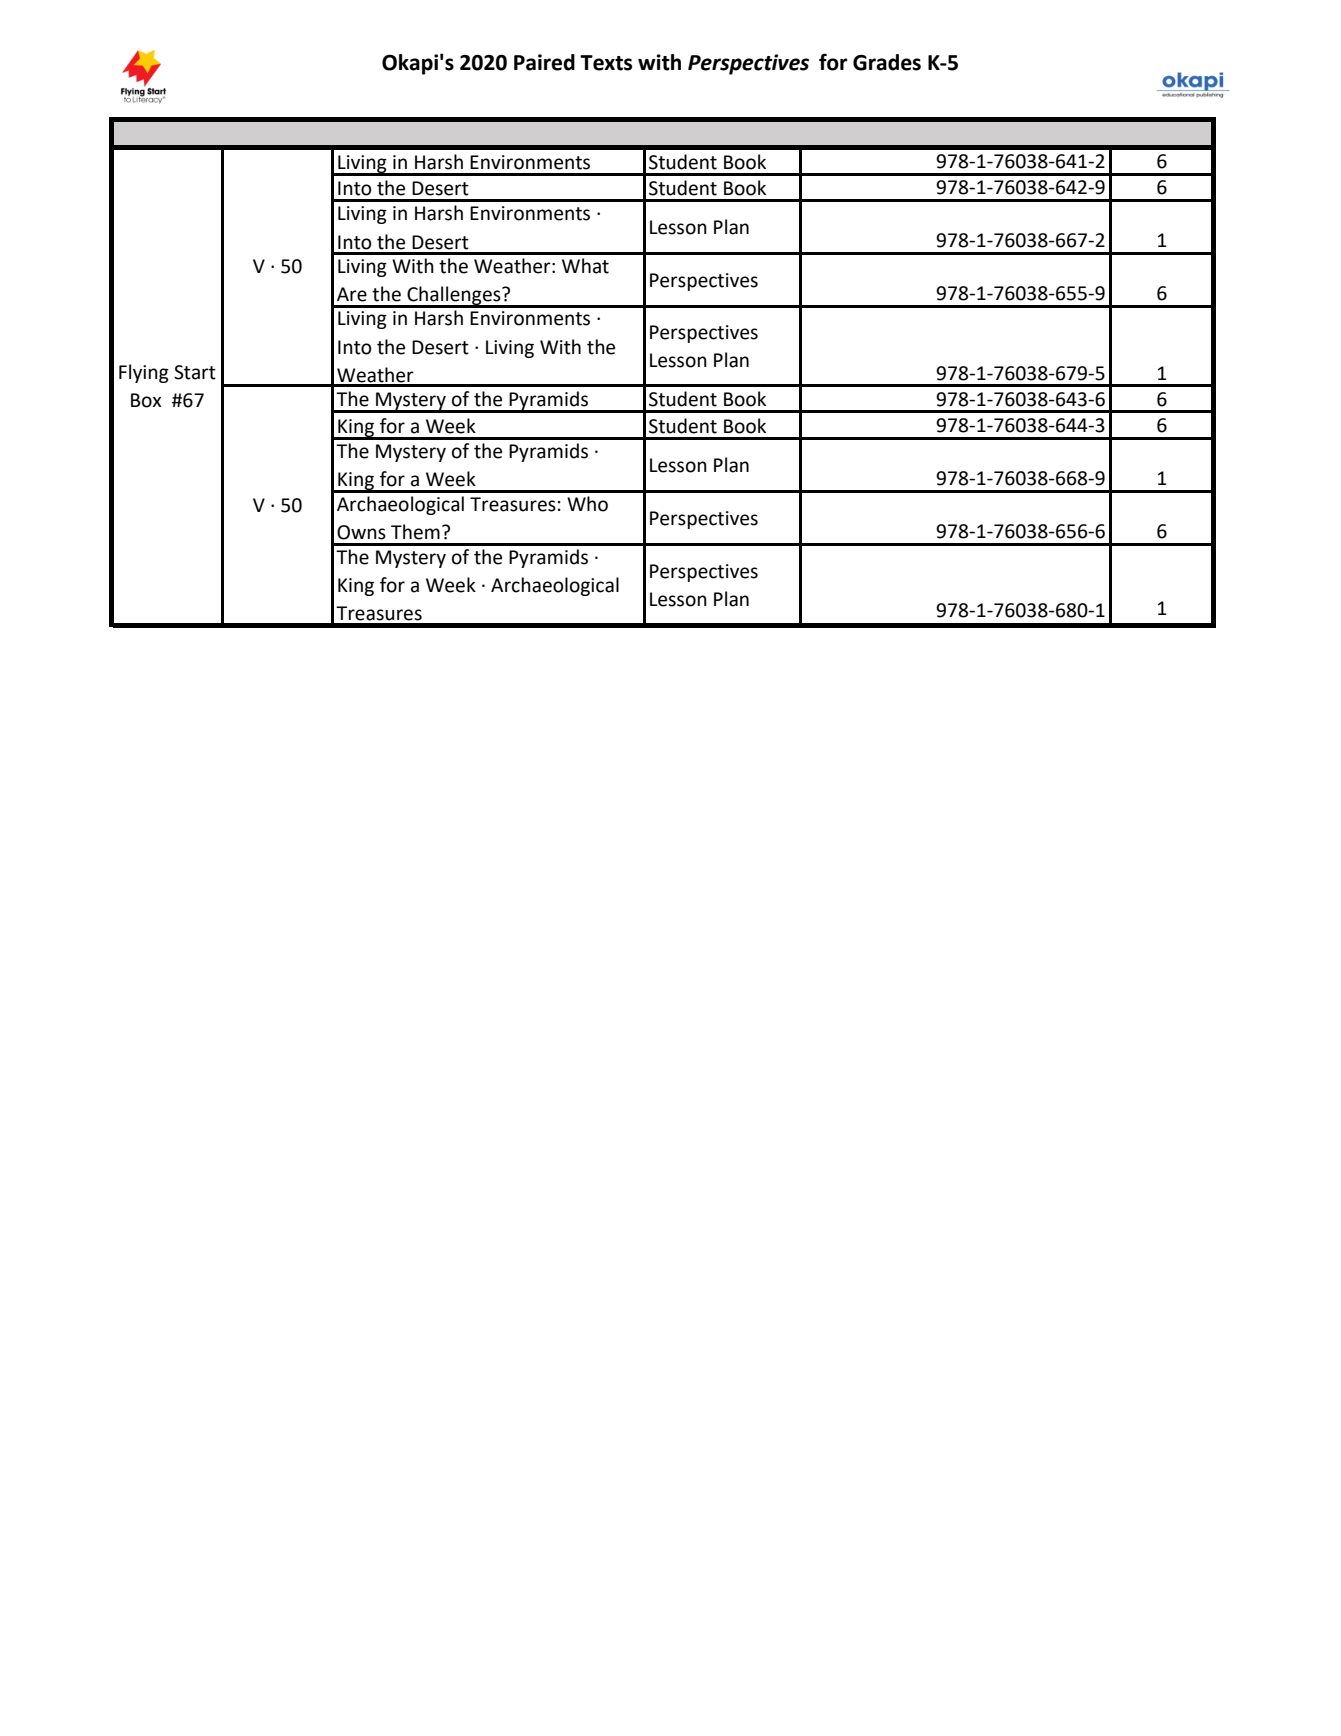  Describe the element at coordinates (361, 532) in the image. I see `Owns` at that location.
